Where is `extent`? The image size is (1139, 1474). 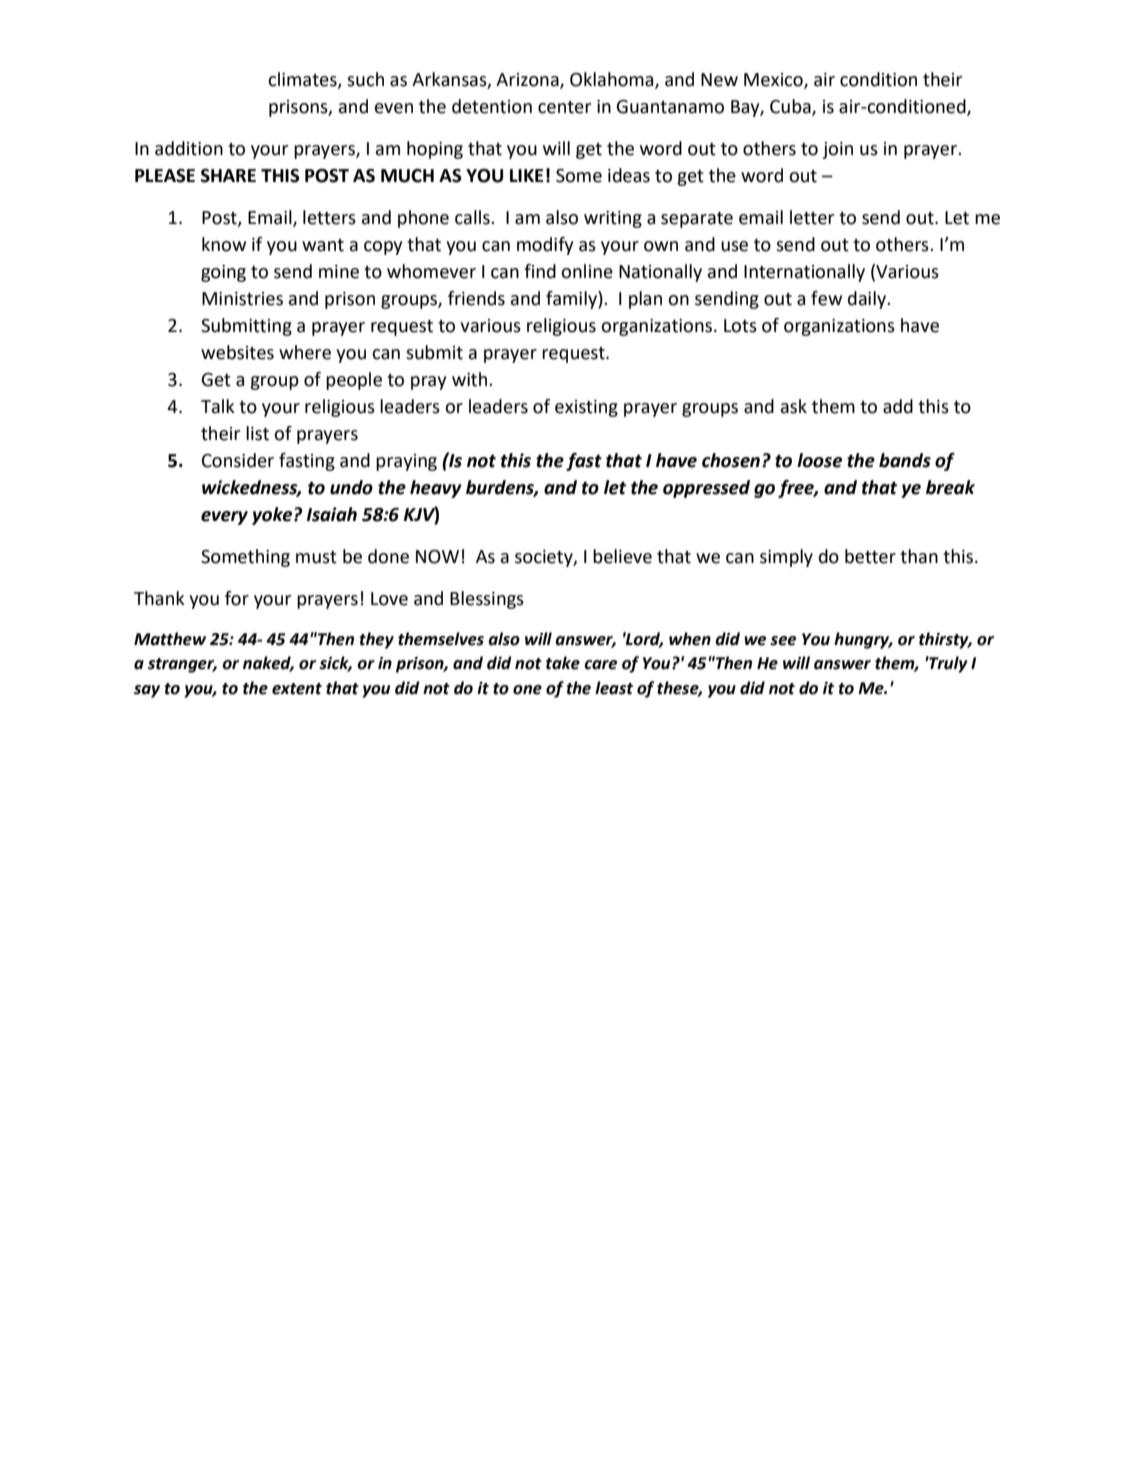
extent is located at coordinates (297, 689).
